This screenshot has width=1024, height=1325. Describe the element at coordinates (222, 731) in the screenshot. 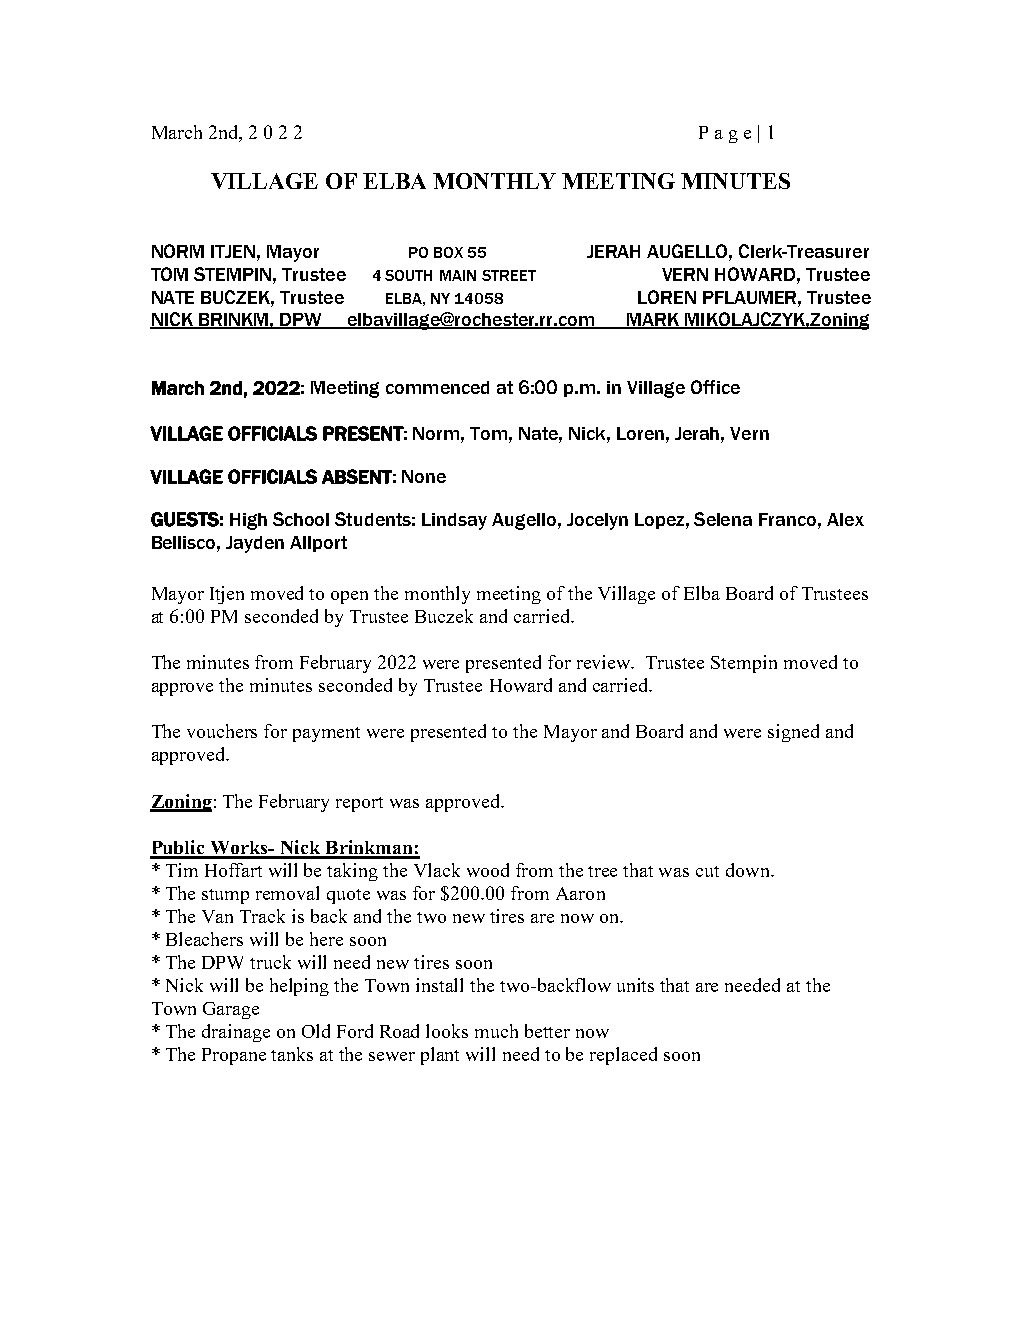

I see `vouchers` at that location.
